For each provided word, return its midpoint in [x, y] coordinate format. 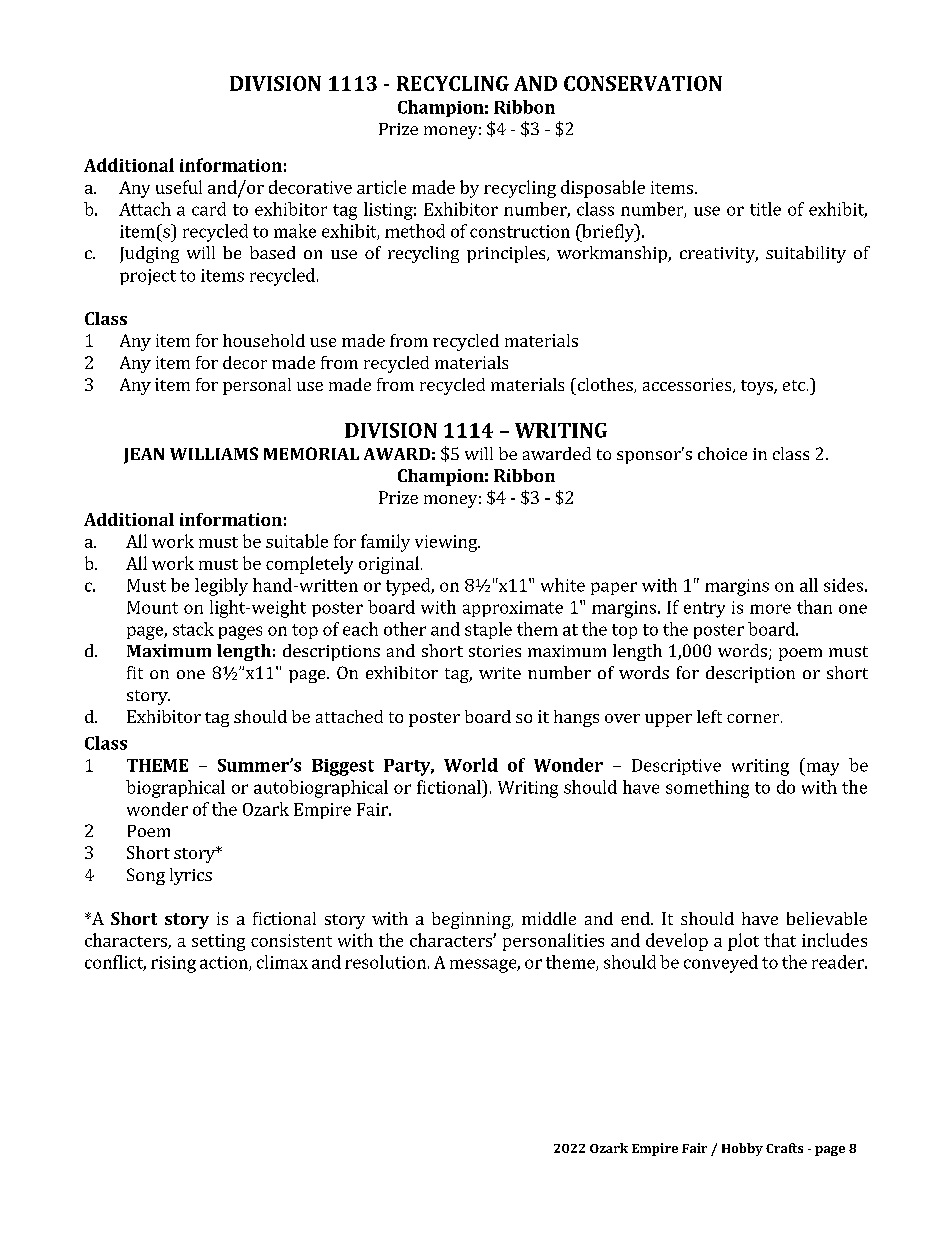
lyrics [191, 876]
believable [827, 918]
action [225, 963]
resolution [385, 962]
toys [758, 387]
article [381, 187]
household [264, 340]
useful [179, 187]
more [770, 609]
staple [488, 630]
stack [193, 629]
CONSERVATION [643, 83]
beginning [472, 920]
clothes [605, 385]
